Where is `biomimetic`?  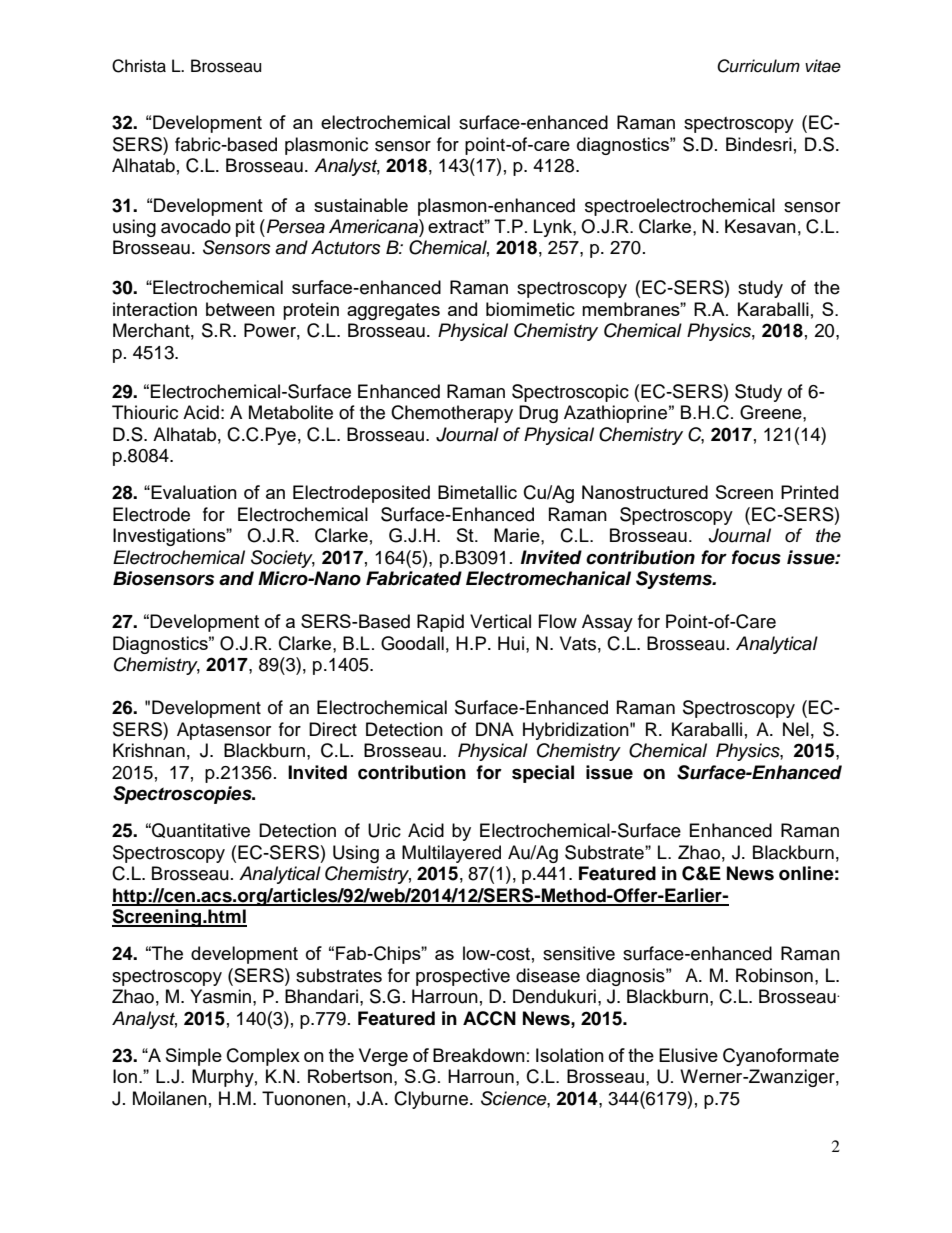 biomimetic is located at coordinates (530, 309).
